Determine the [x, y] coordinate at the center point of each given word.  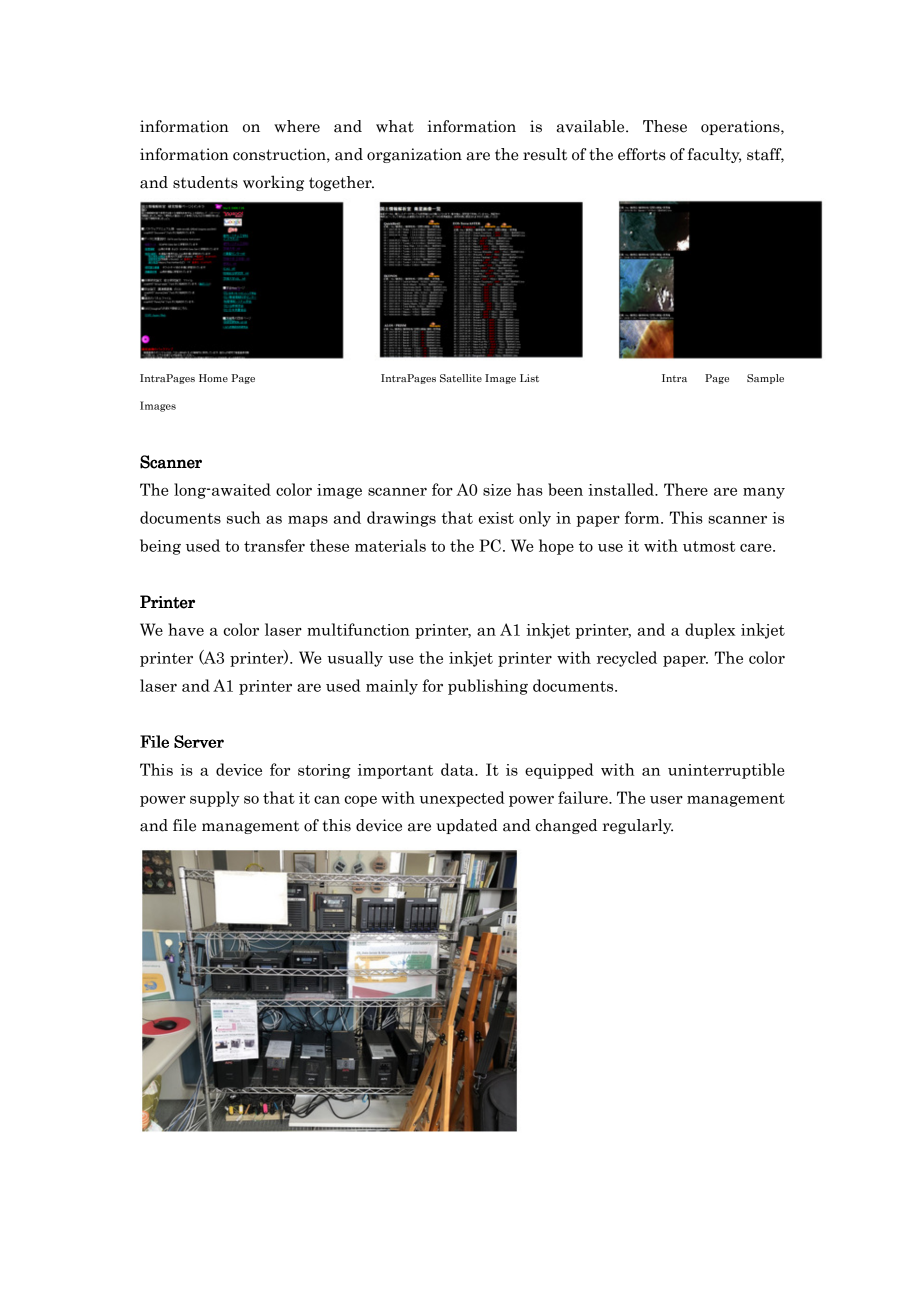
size [497, 490]
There [686, 489]
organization [414, 155]
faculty [714, 155]
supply [215, 799]
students [205, 182]
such [244, 517]
